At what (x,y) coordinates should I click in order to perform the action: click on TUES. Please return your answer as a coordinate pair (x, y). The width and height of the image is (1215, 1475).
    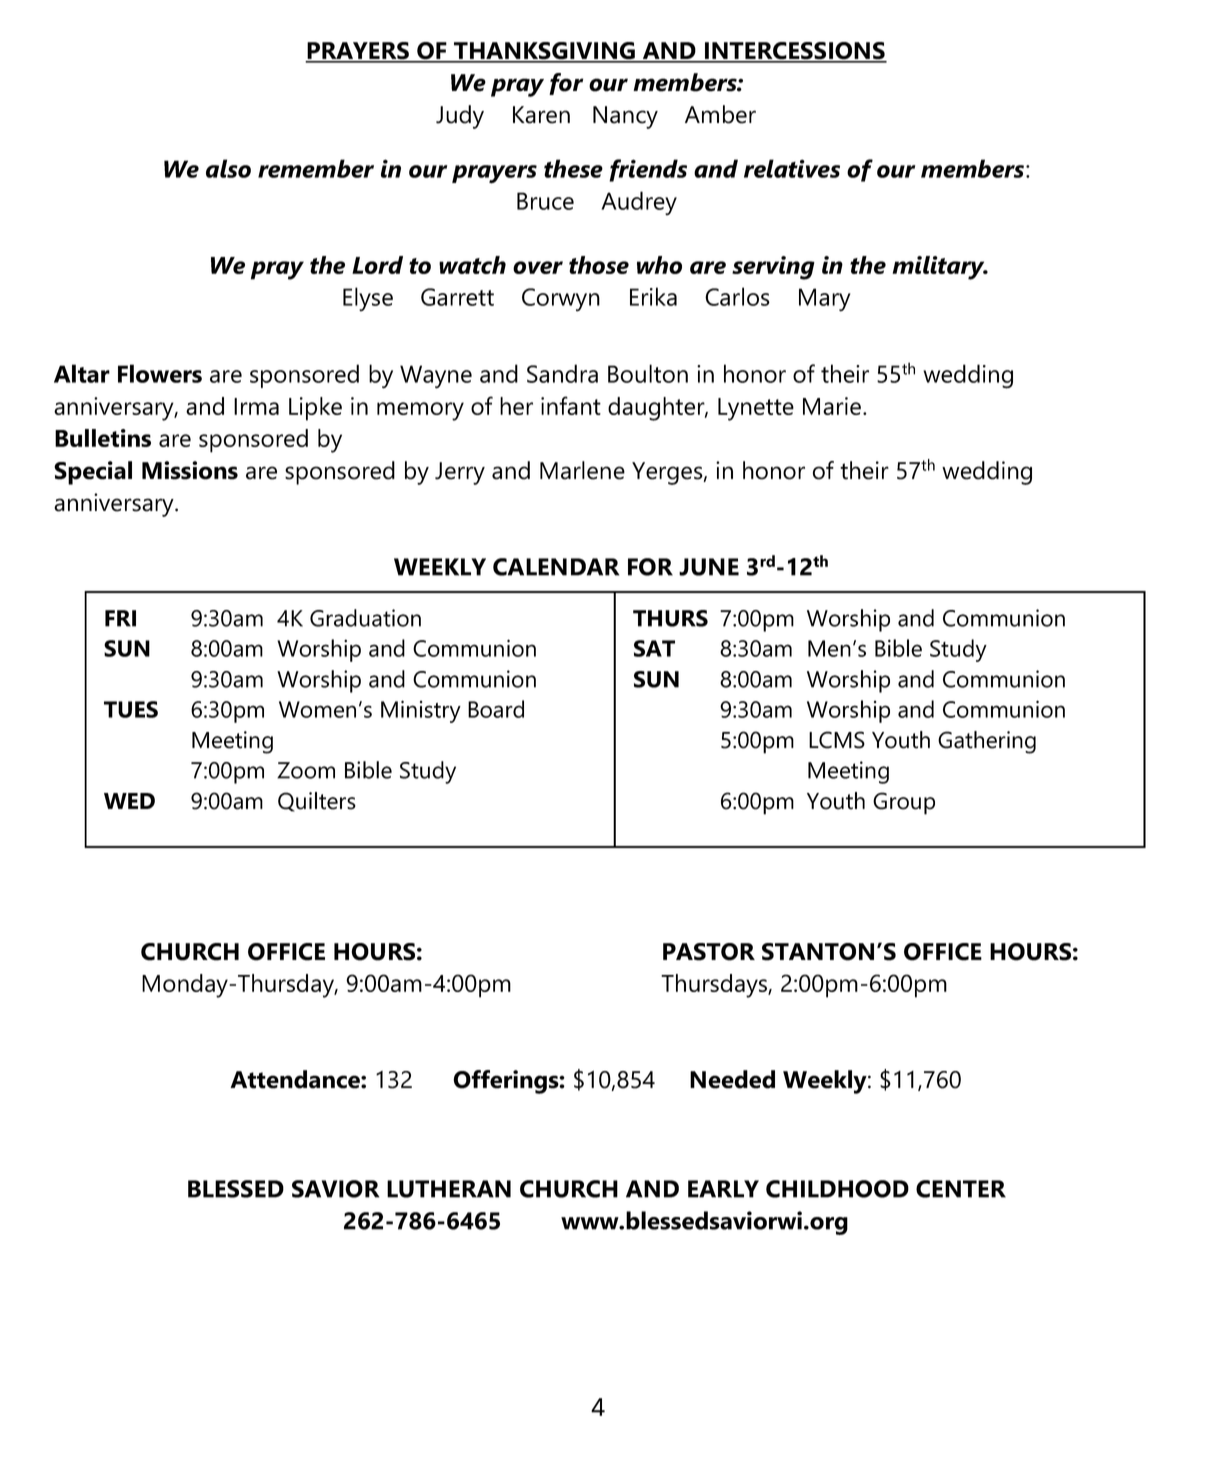
    Looking at the image, I should click on (131, 709).
